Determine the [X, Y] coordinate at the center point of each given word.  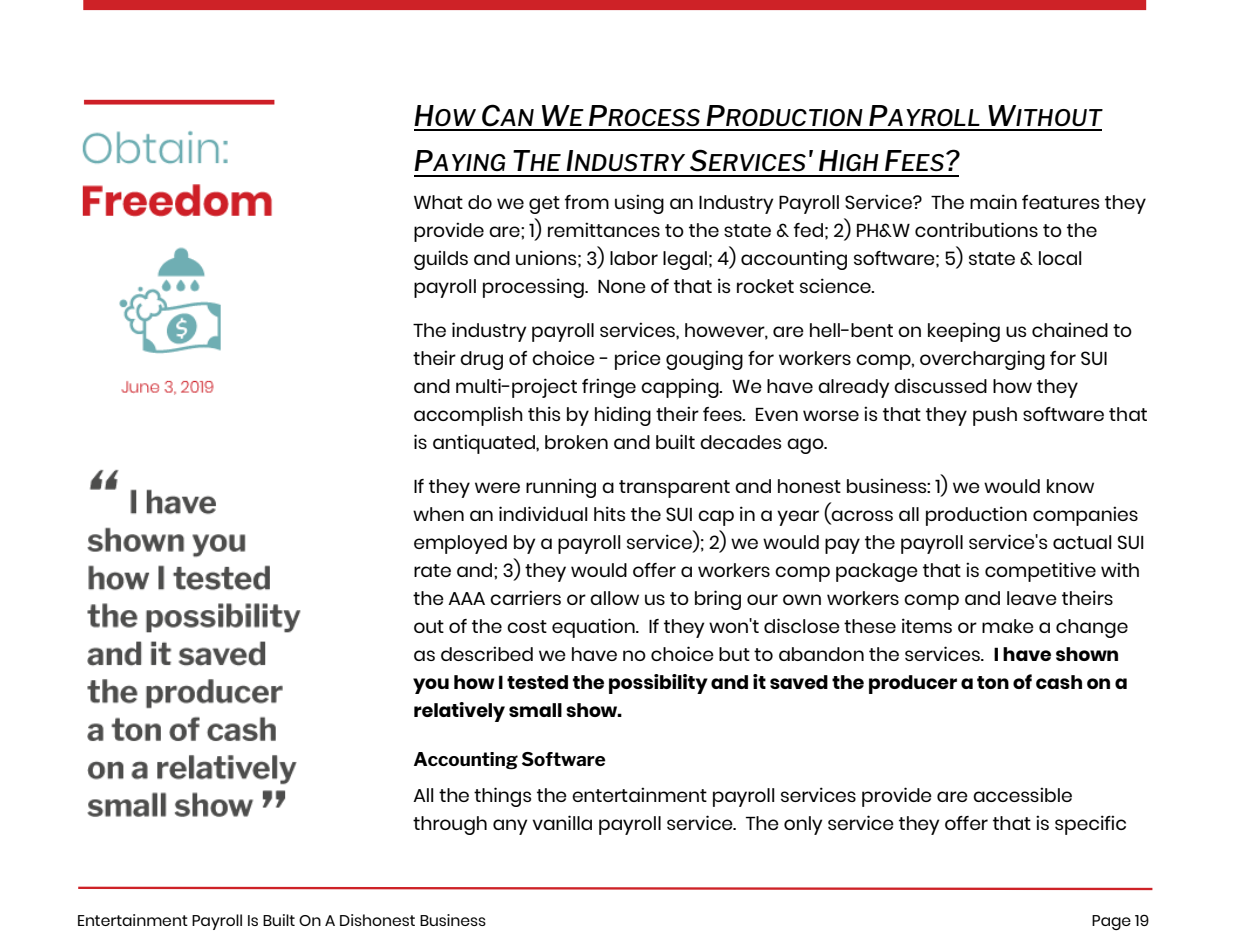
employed [460, 544]
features [1060, 202]
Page [1111, 922]
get [544, 205]
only [803, 825]
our [762, 599]
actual [1082, 542]
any [510, 827]
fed [808, 230]
